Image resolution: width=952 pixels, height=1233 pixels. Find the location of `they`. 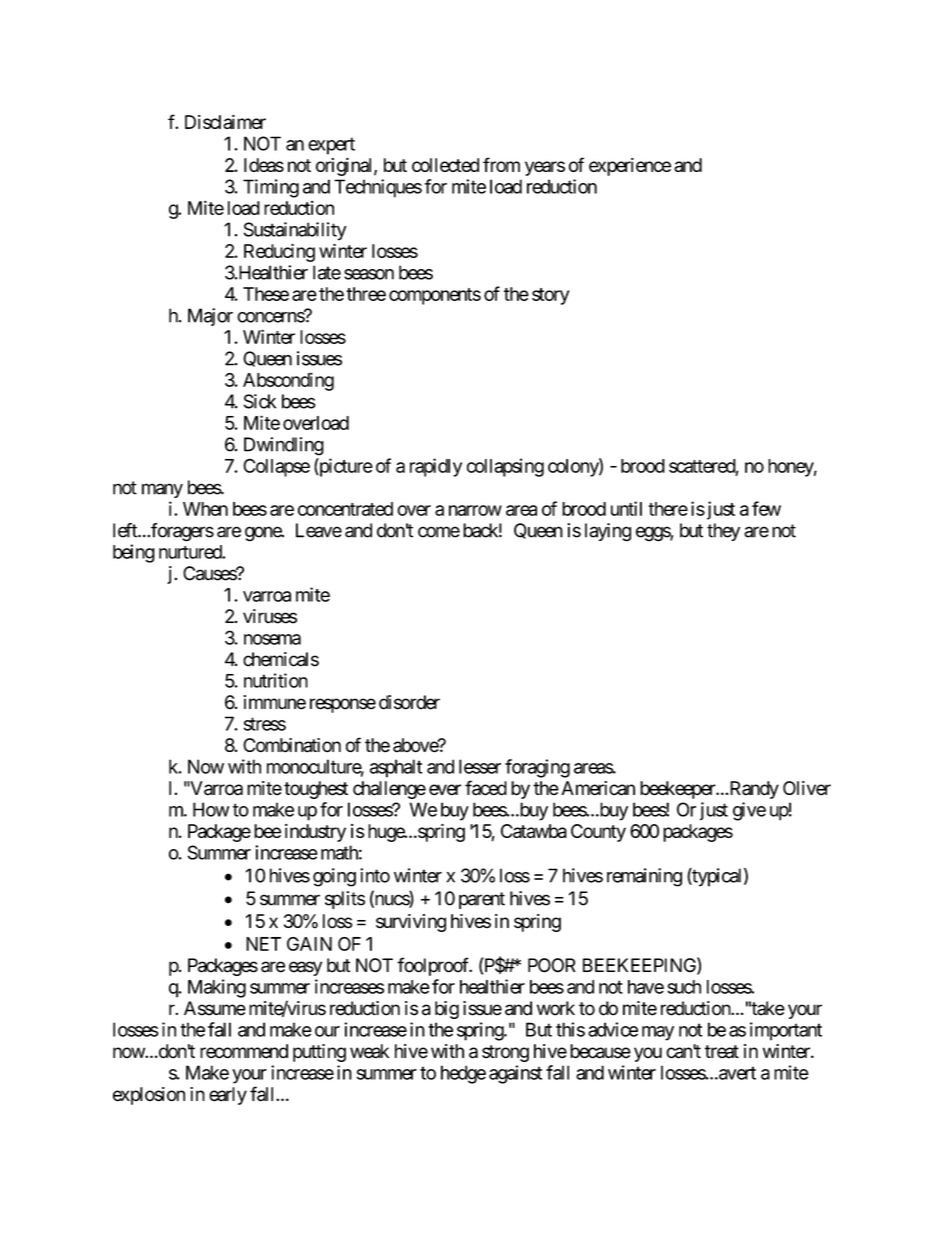

they is located at coordinates (723, 532).
